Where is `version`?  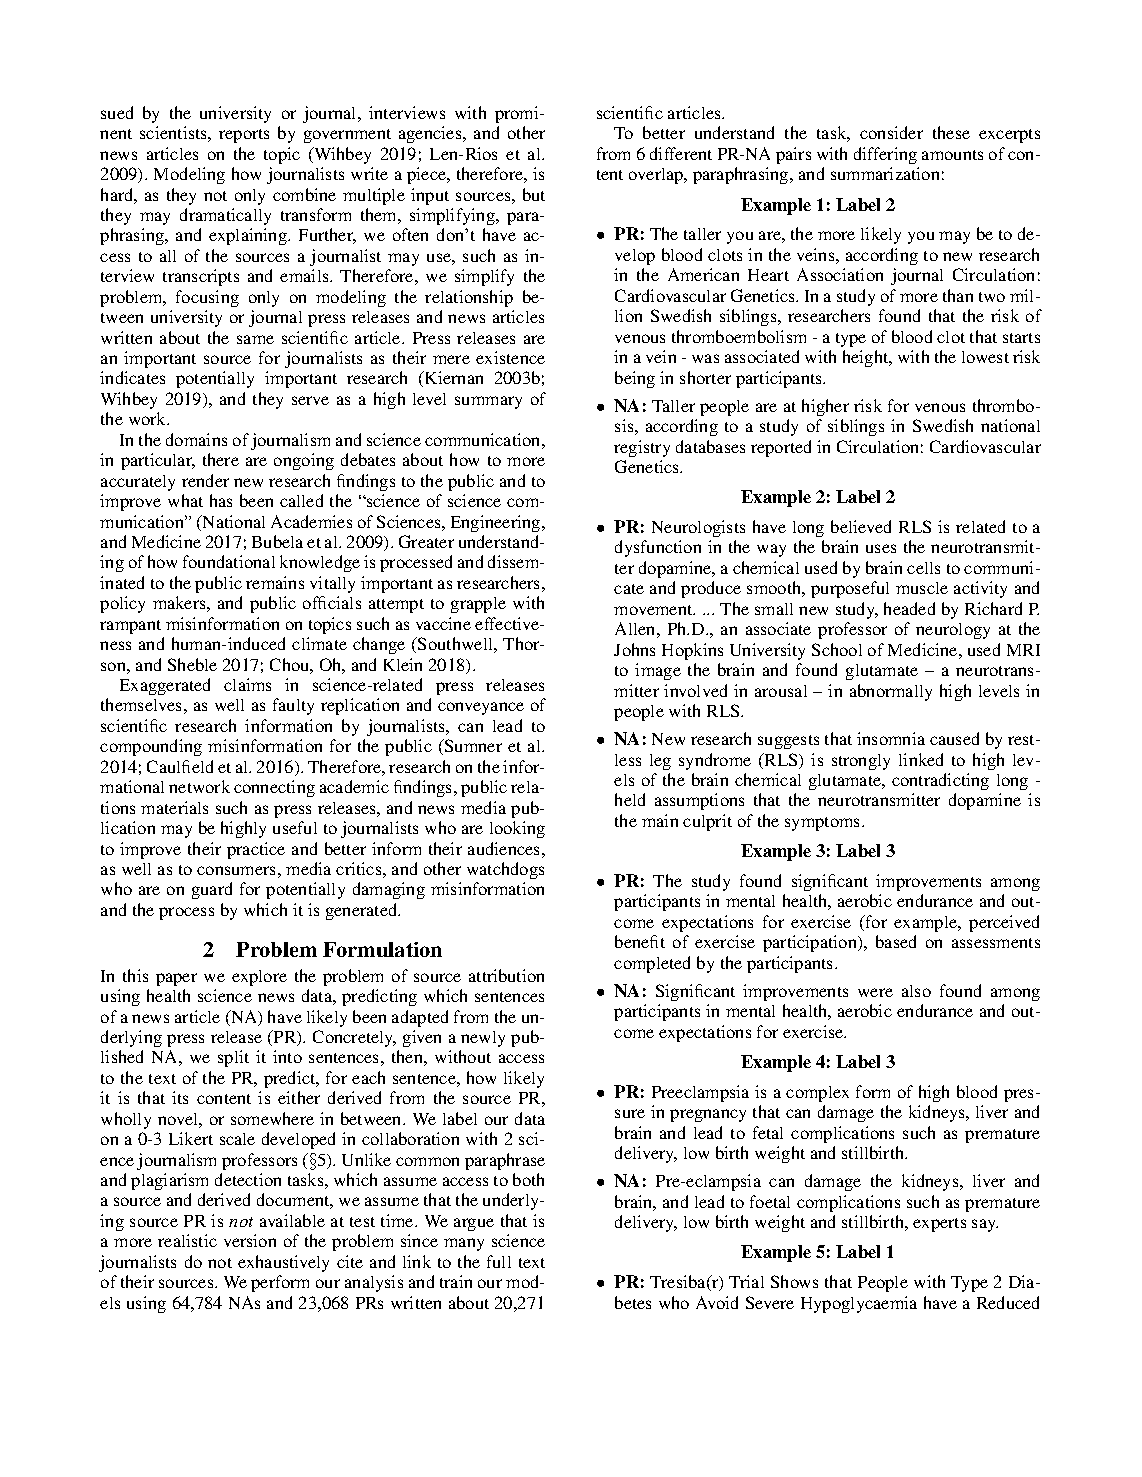 version is located at coordinates (250, 1240).
